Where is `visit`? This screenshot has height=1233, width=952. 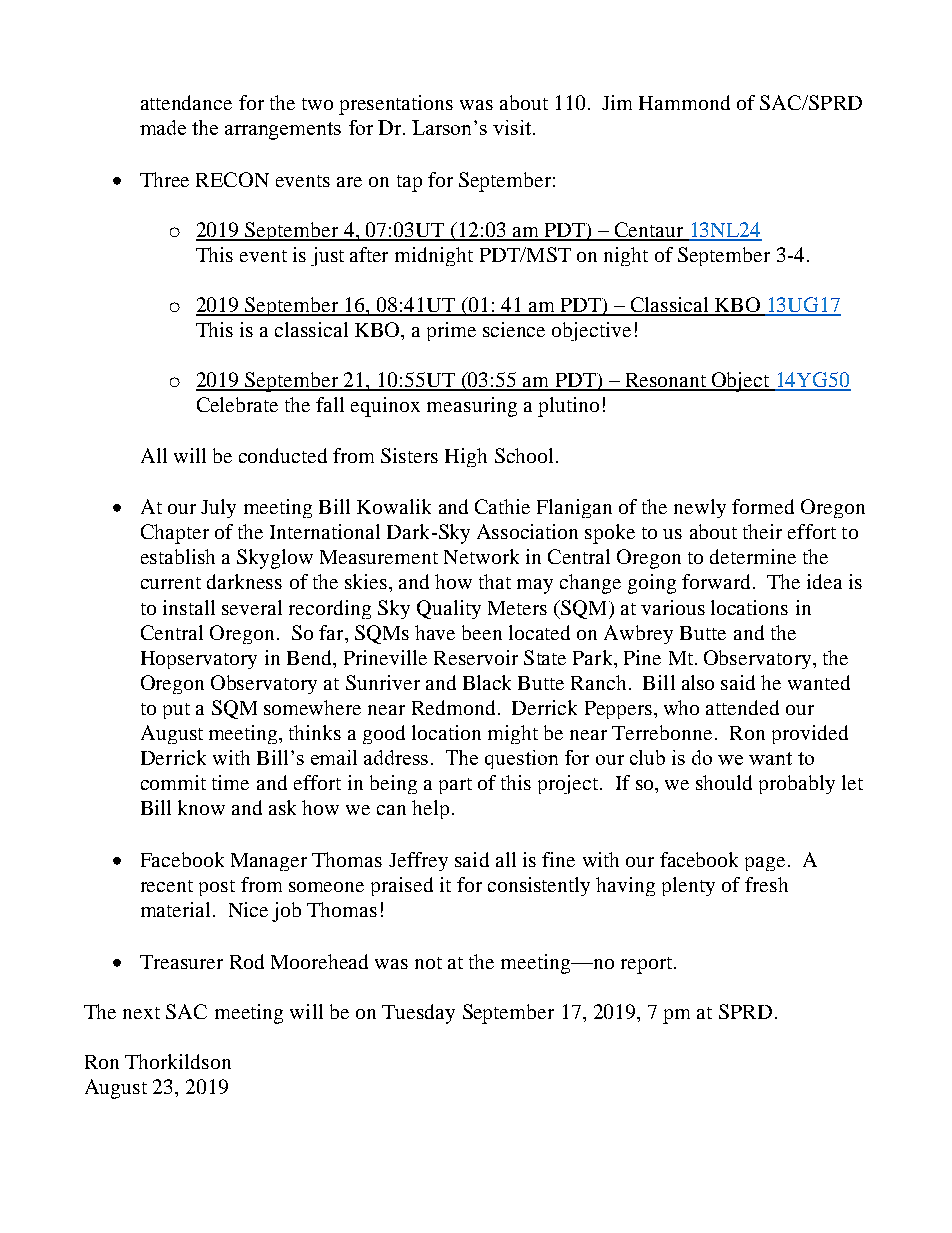 visit is located at coordinates (513, 127).
